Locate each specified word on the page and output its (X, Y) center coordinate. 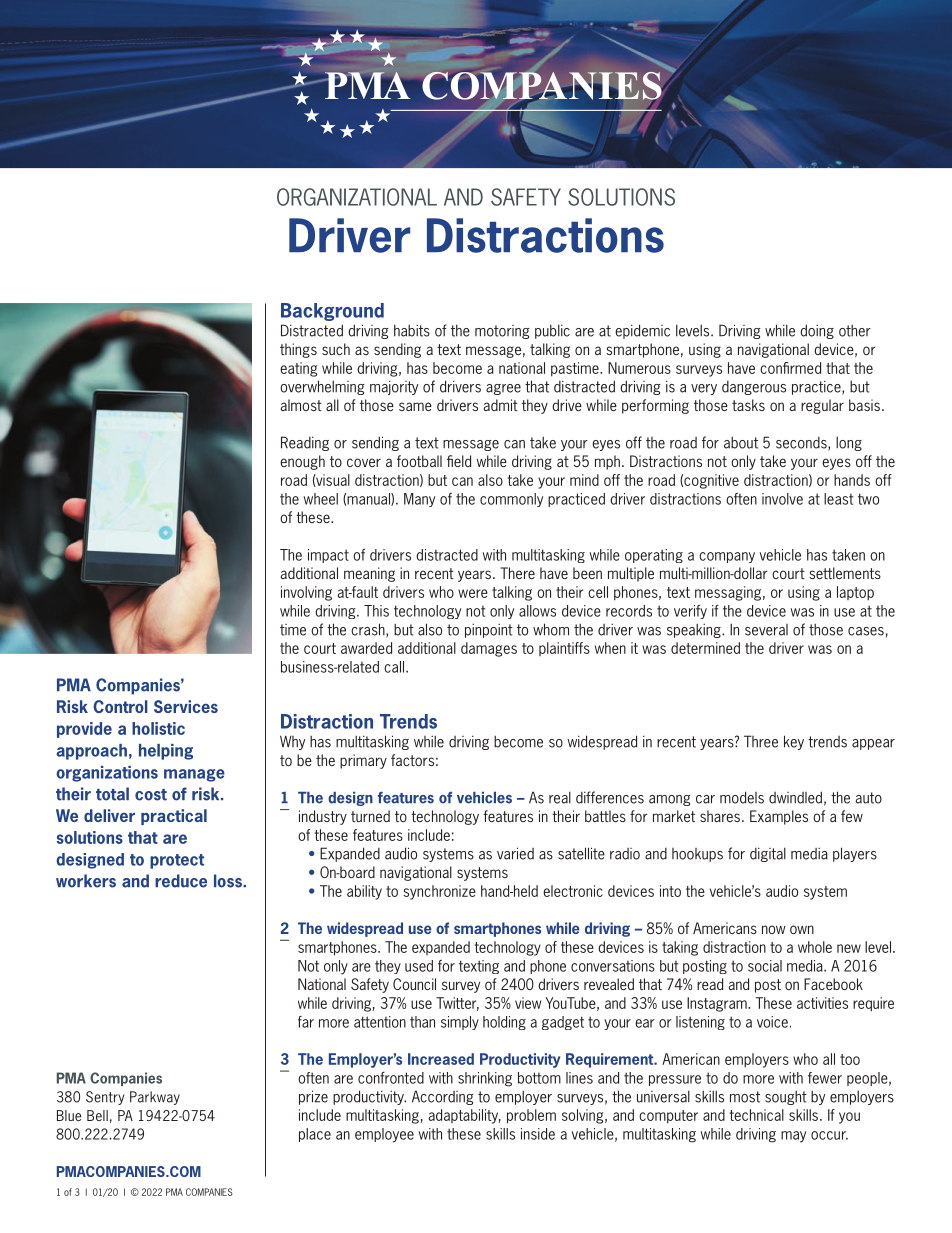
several (766, 630)
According (443, 1097)
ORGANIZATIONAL (357, 197)
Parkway (155, 1098)
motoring (502, 332)
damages (489, 649)
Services (186, 706)
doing (817, 331)
